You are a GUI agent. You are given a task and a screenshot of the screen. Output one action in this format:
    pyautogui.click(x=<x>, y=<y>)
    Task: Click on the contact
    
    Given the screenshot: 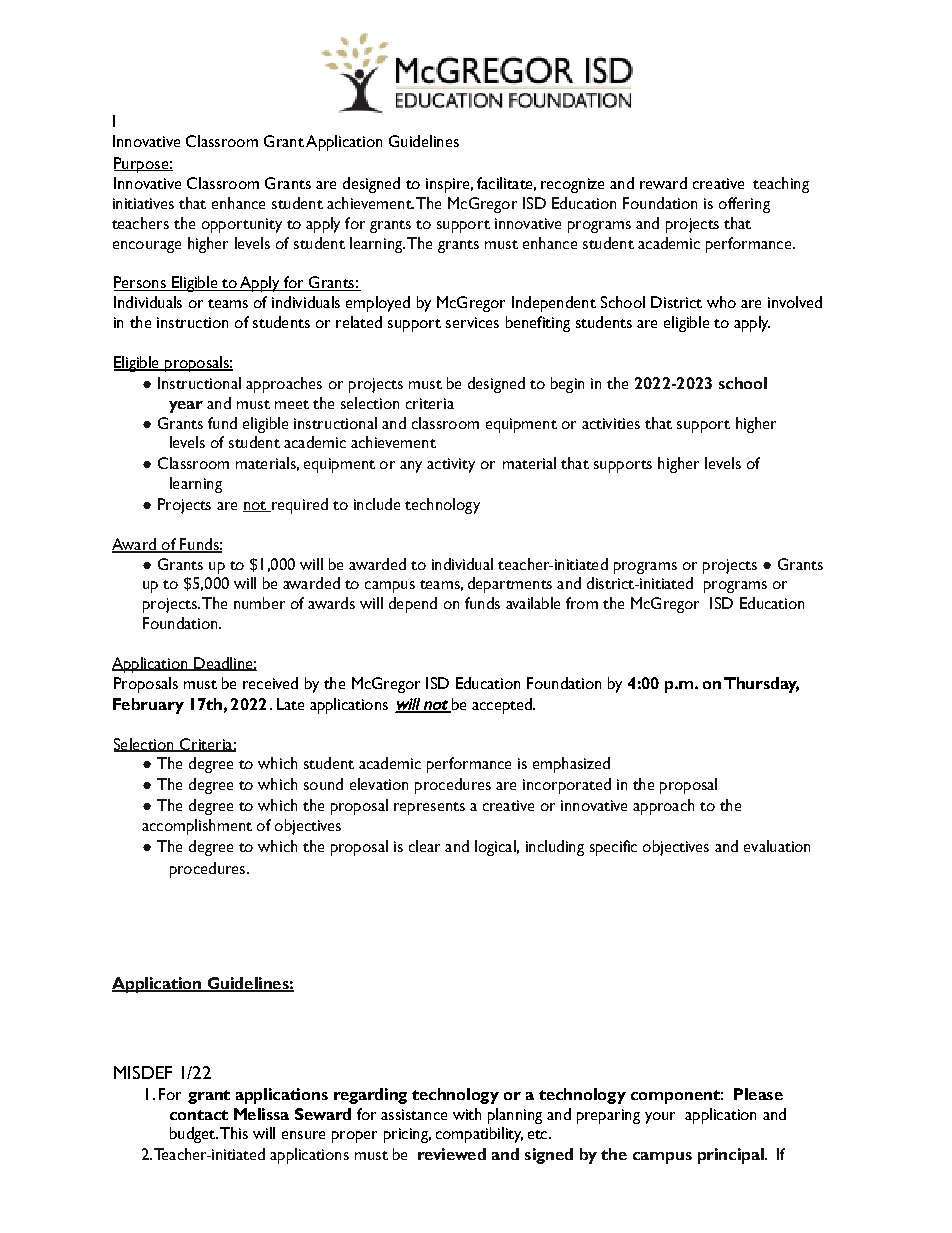 What is the action you would take?
    pyautogui.click(x=199, y=1115)
